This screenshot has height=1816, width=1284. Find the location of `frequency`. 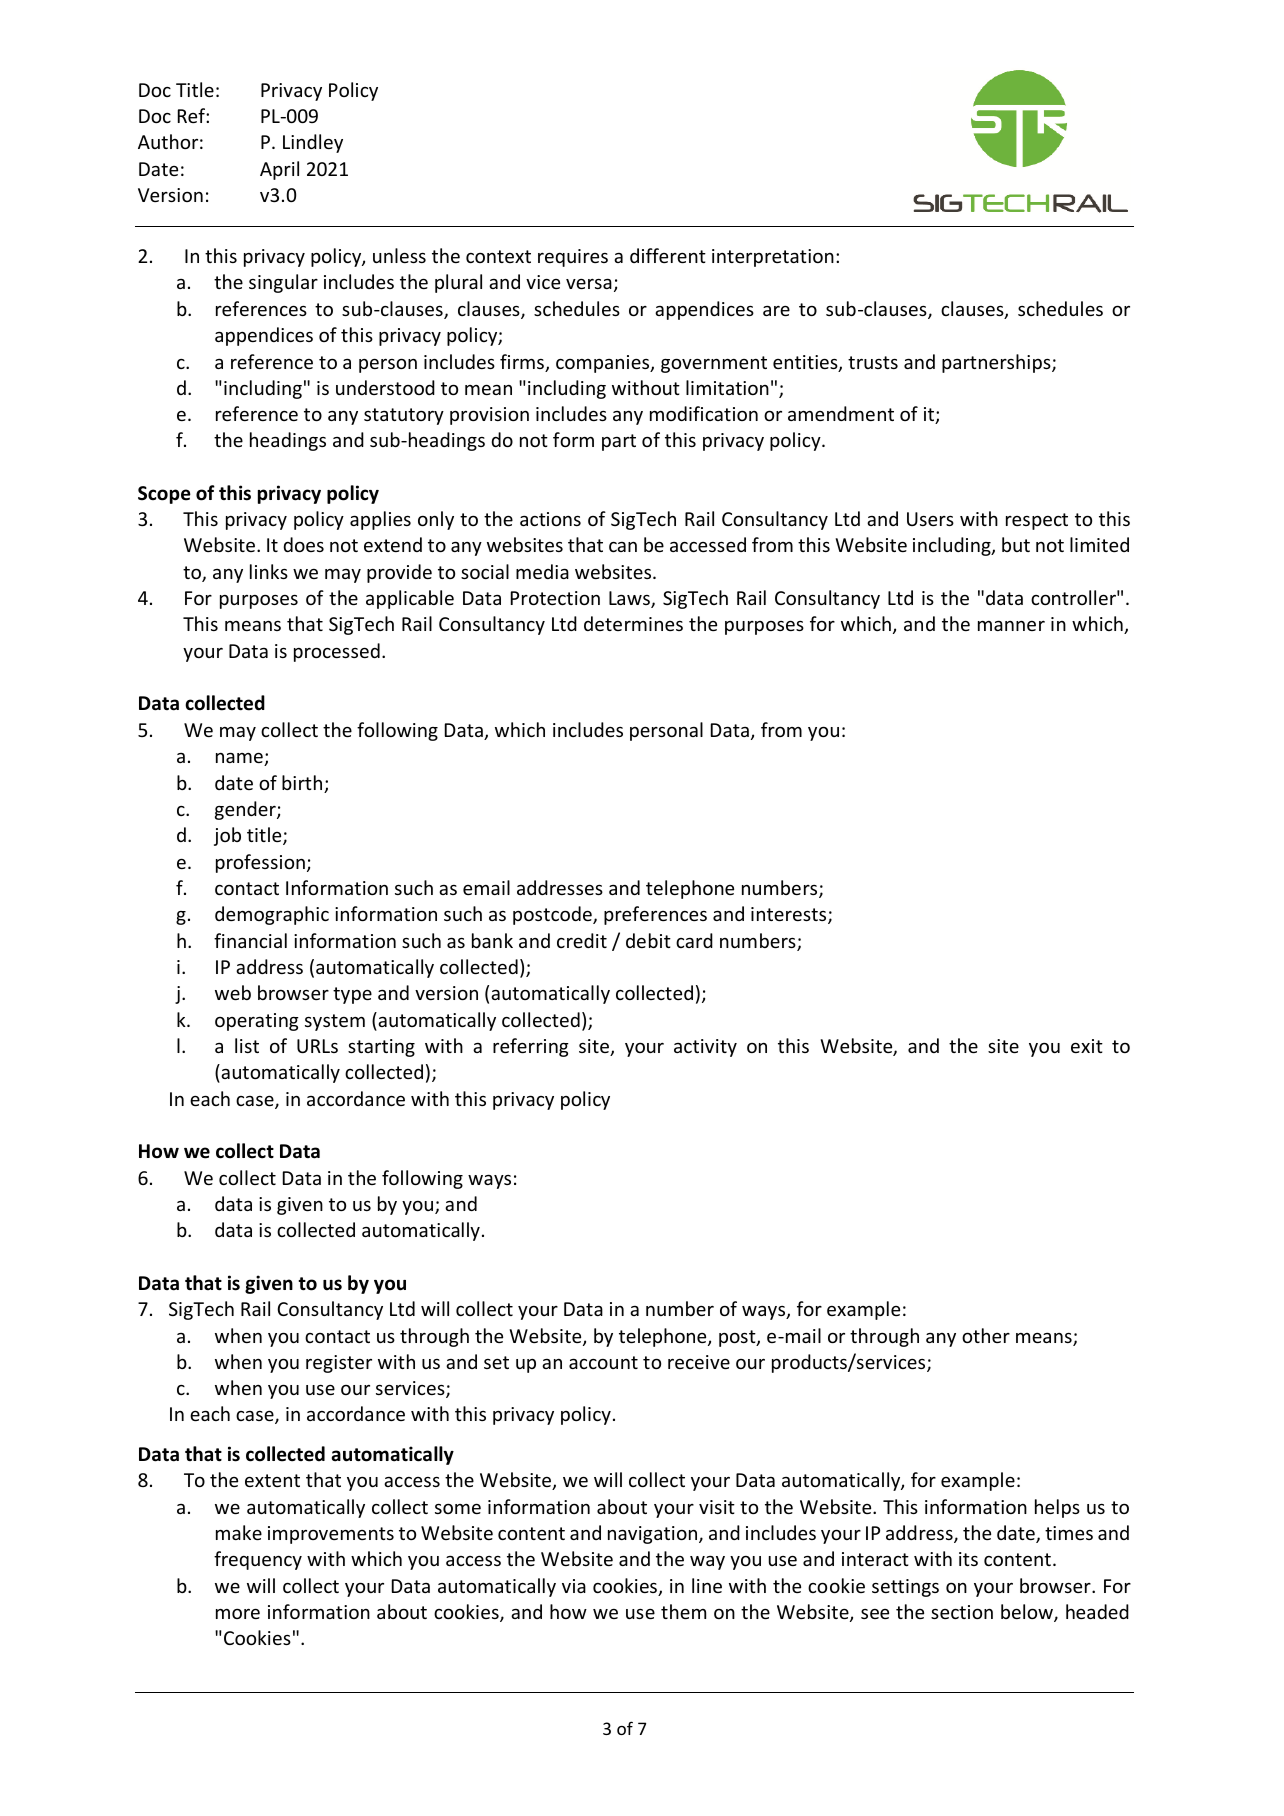

frequency is located at coordinates (258, 1560).
